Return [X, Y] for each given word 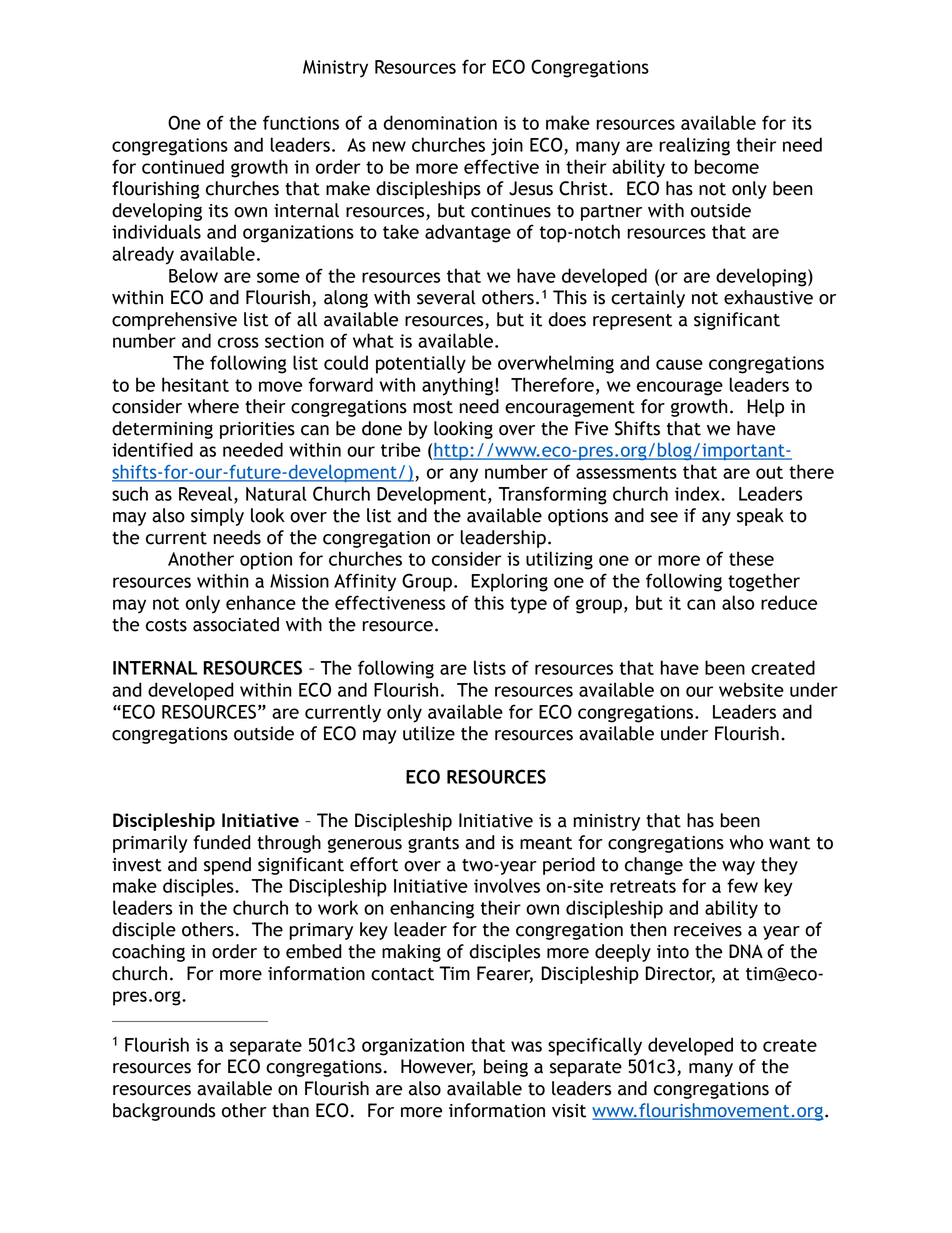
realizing [694, 146]
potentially [421, 364]
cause [679, 364]
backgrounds [164, 1112]
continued [183, 166]
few [742, 885]
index [698, 493]
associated [236, 624]
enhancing [432, 909]
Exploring [509, 582]
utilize [429, 733]
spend [227, 866]
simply [217, 517]
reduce [789, 602]
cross [238, 342]
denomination [440, 122]
